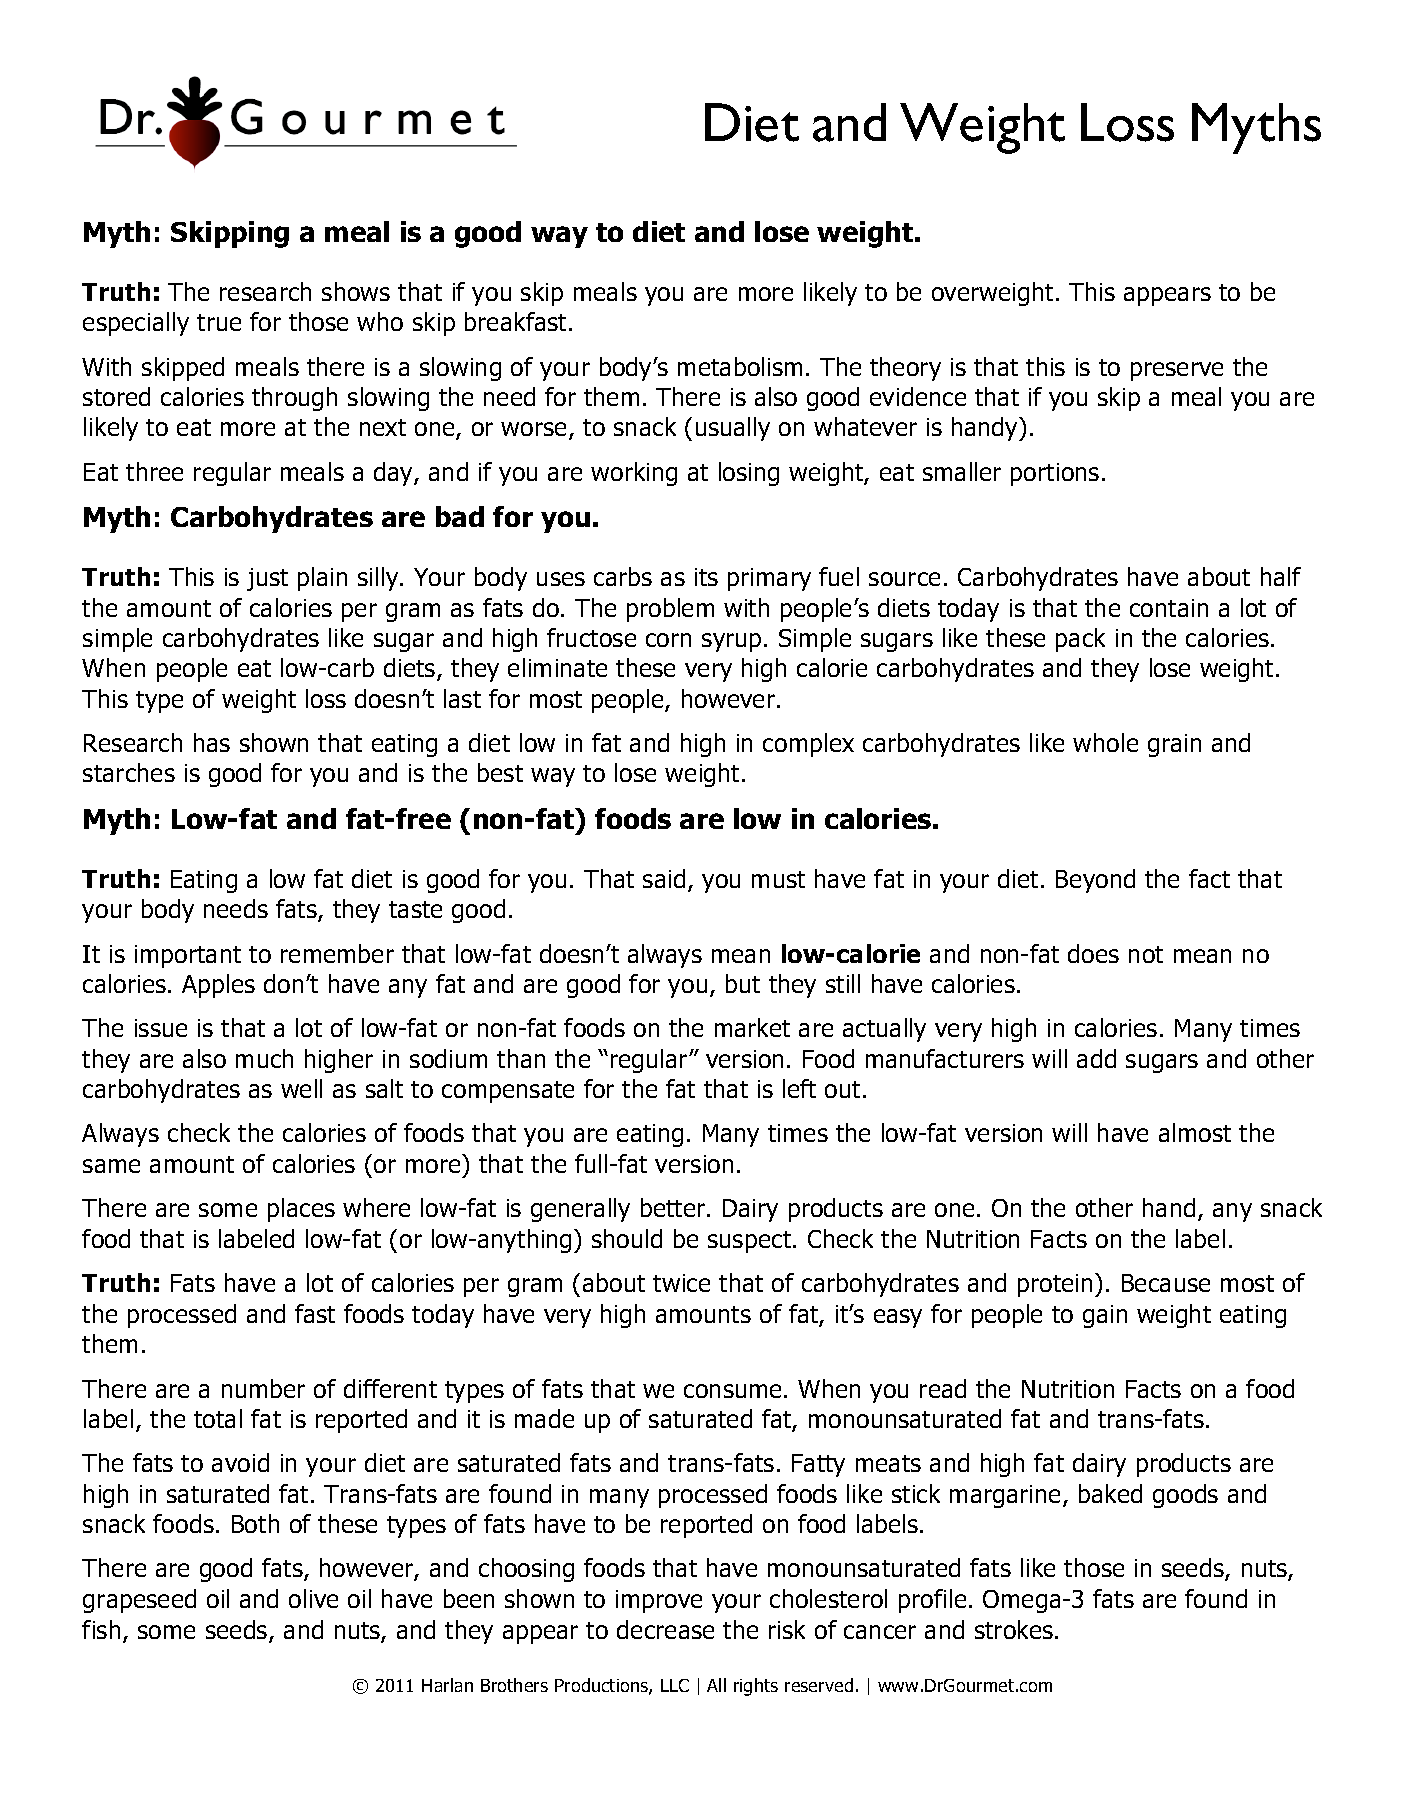 The width and height of the screenshot is (1406, 1819). What do you see at coordinates (218, 986) in the screenshot?
I see `Apples` at bounding box center [218, 986].
